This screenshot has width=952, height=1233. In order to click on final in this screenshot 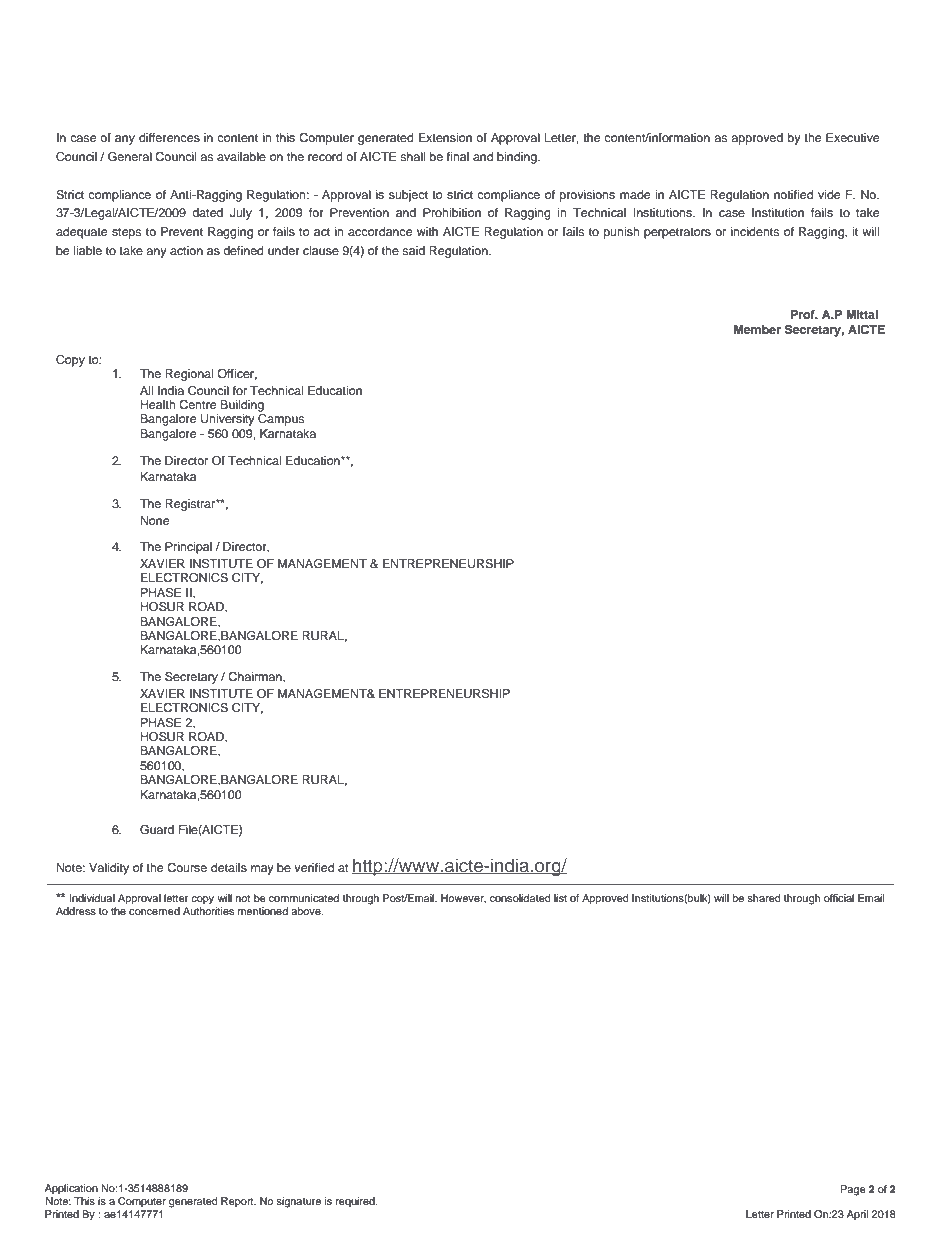, I will do `click(458, 156)`.
